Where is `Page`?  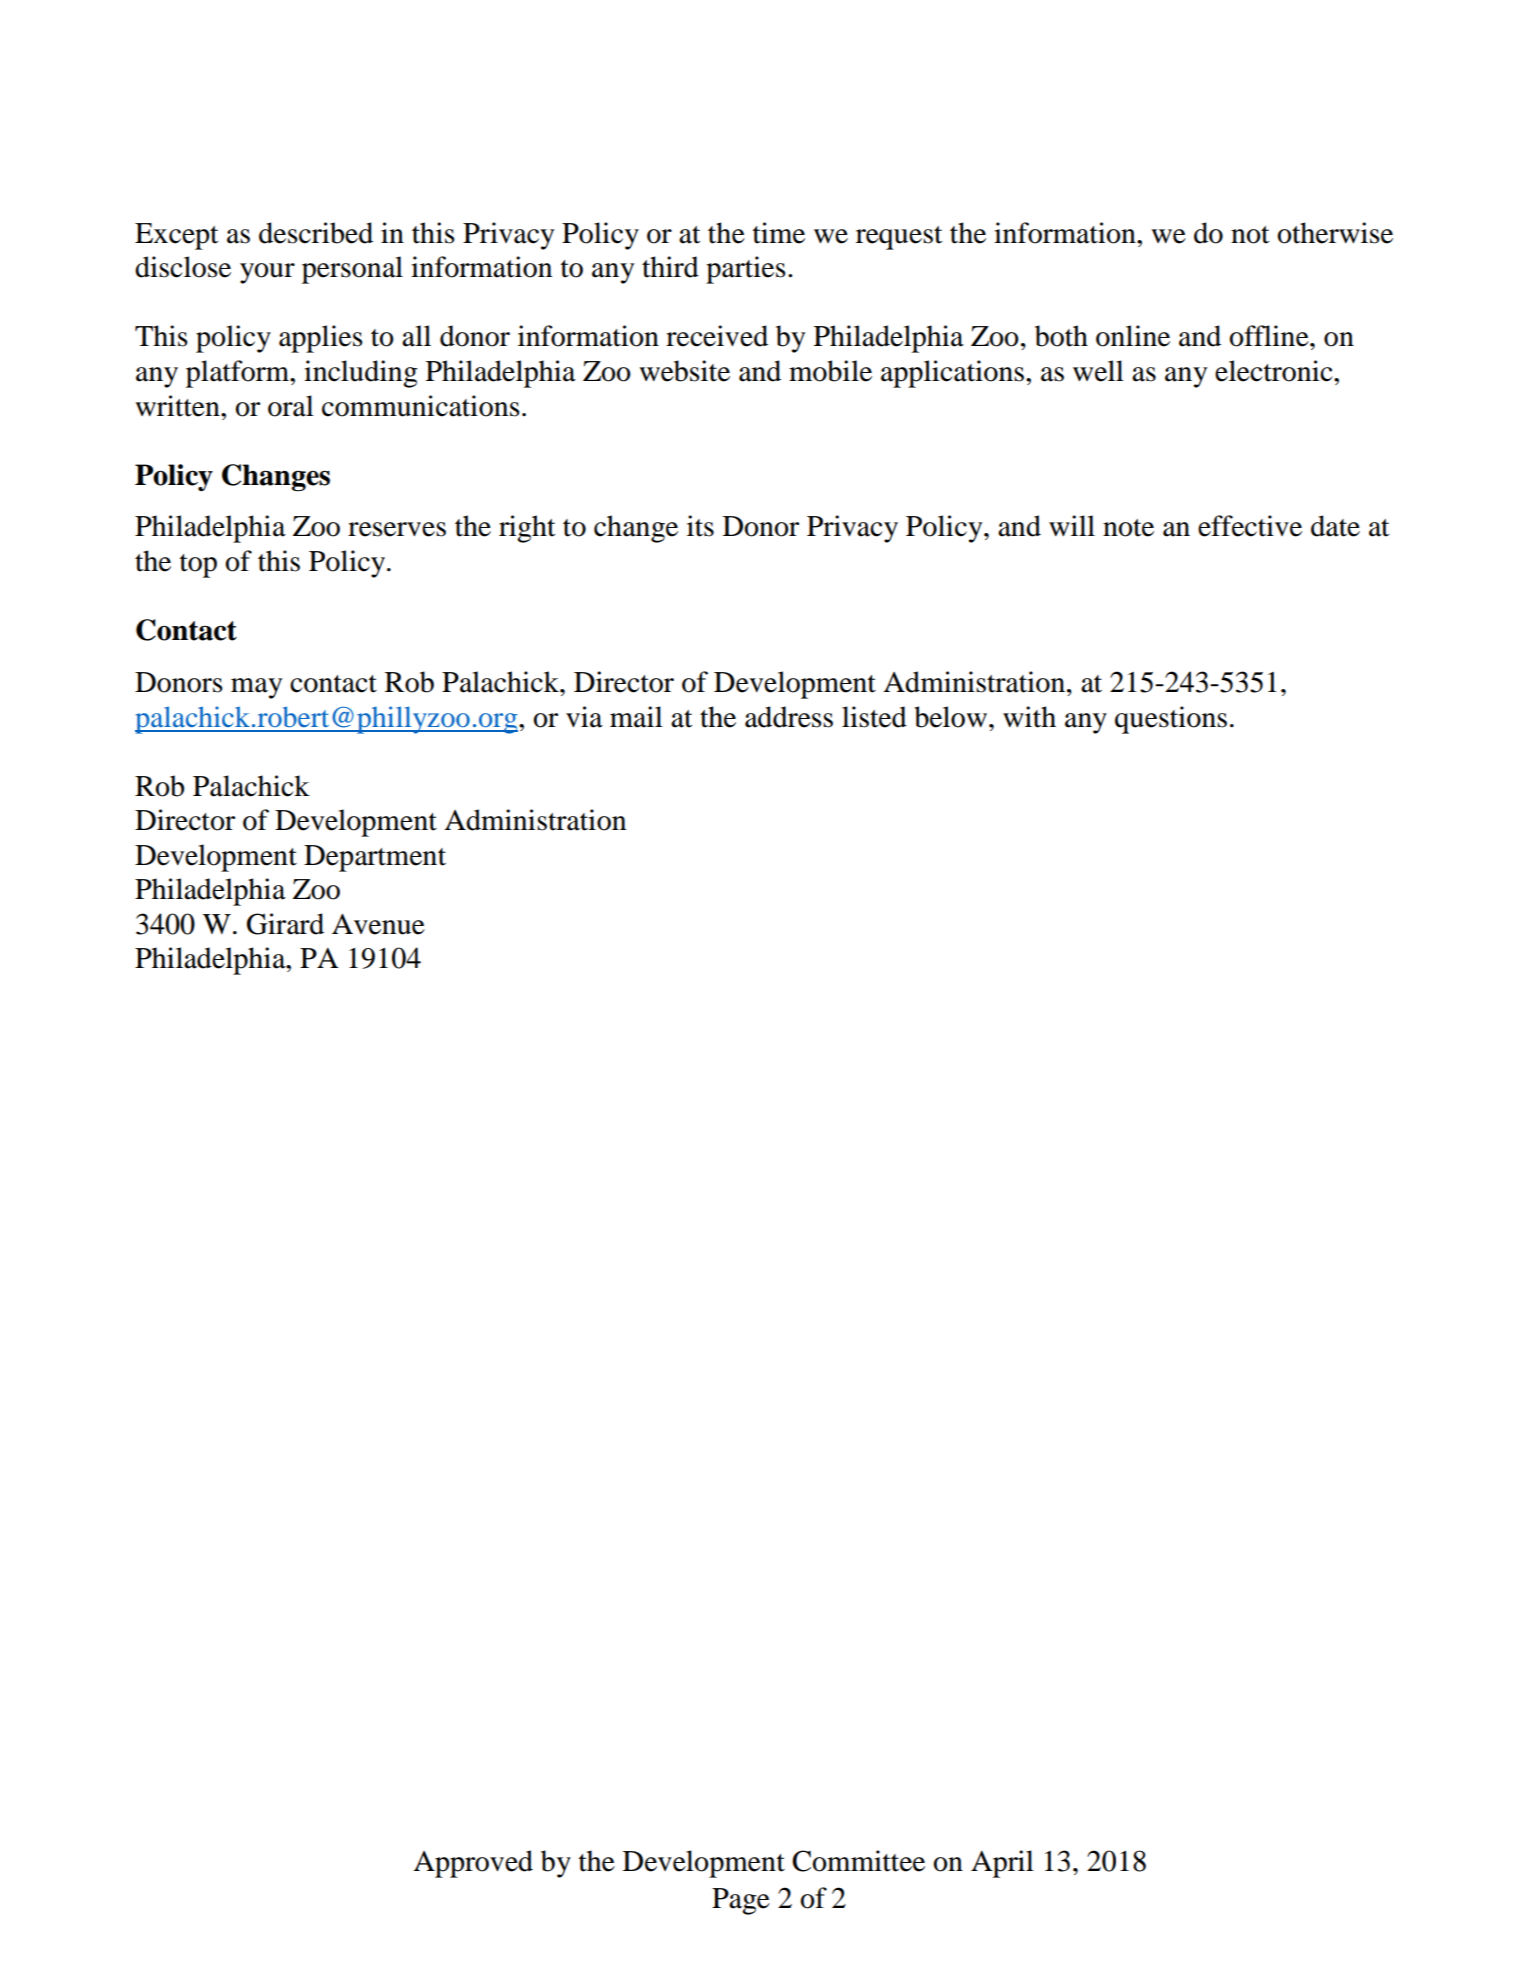 Page is located at coordinates (741, 1901).
